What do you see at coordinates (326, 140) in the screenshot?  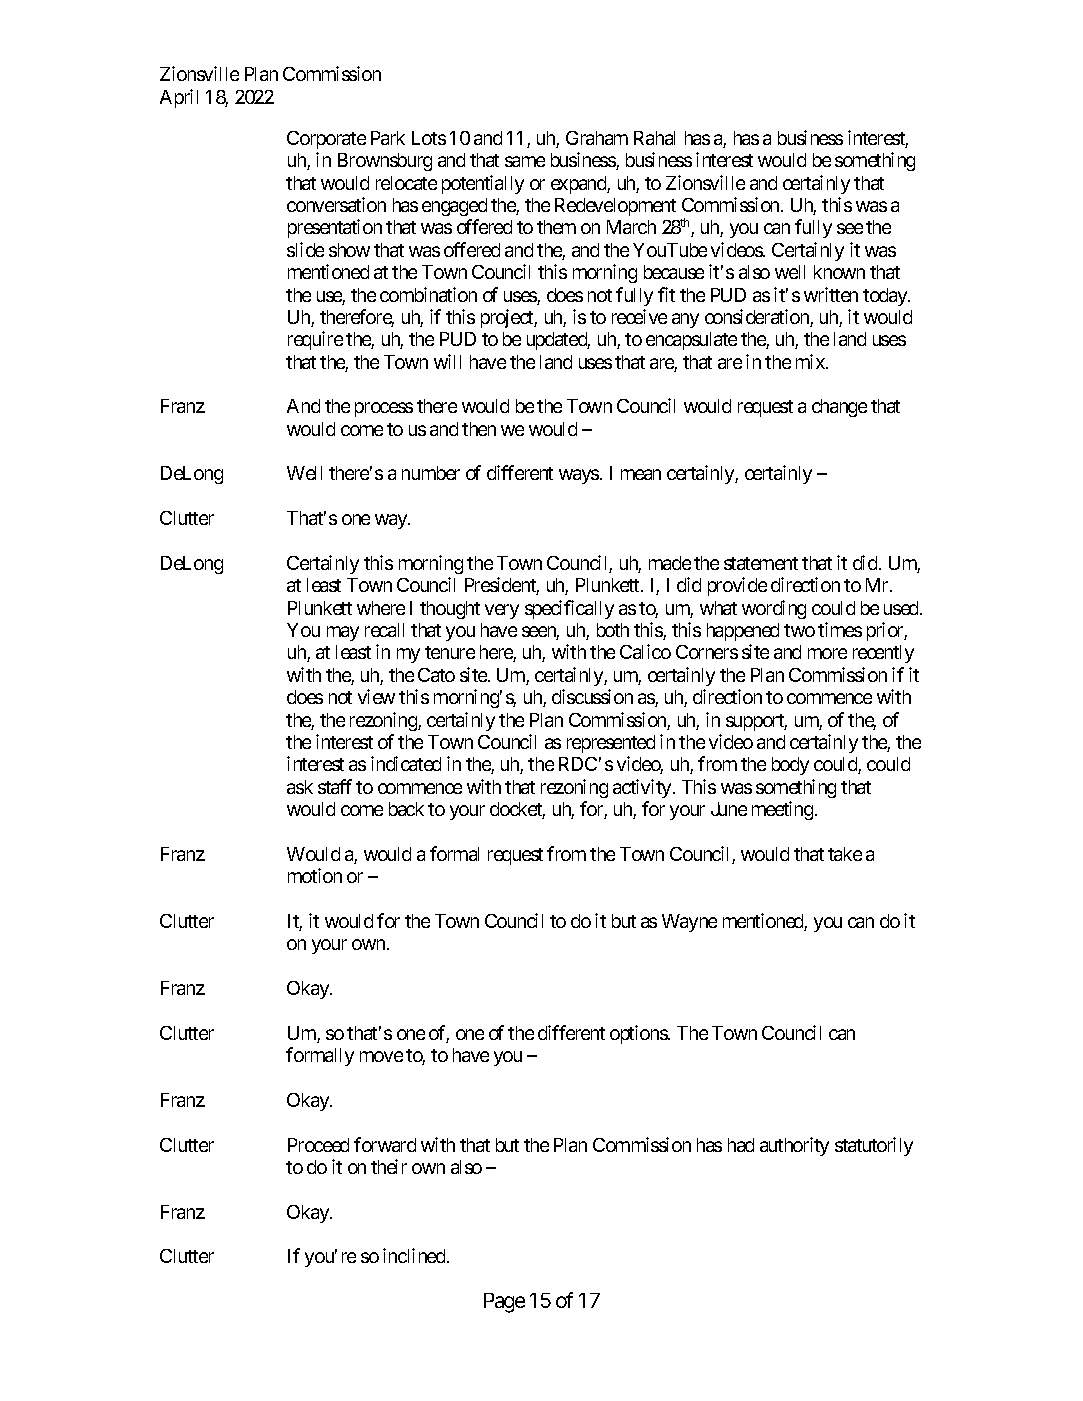 I see `Corporate` at bounding box center [326, 140].
